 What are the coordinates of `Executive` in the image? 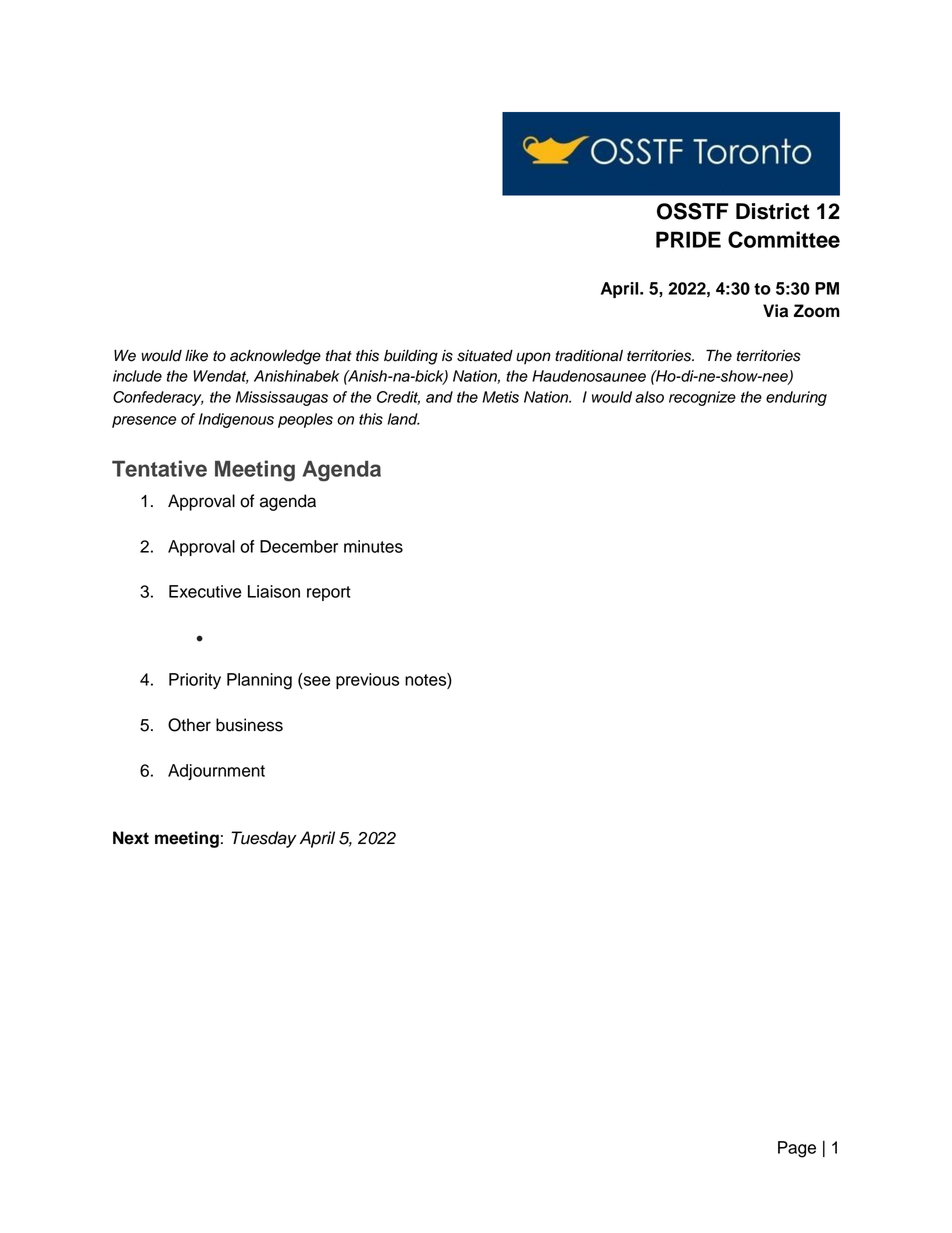 It's located at (205, 591).
